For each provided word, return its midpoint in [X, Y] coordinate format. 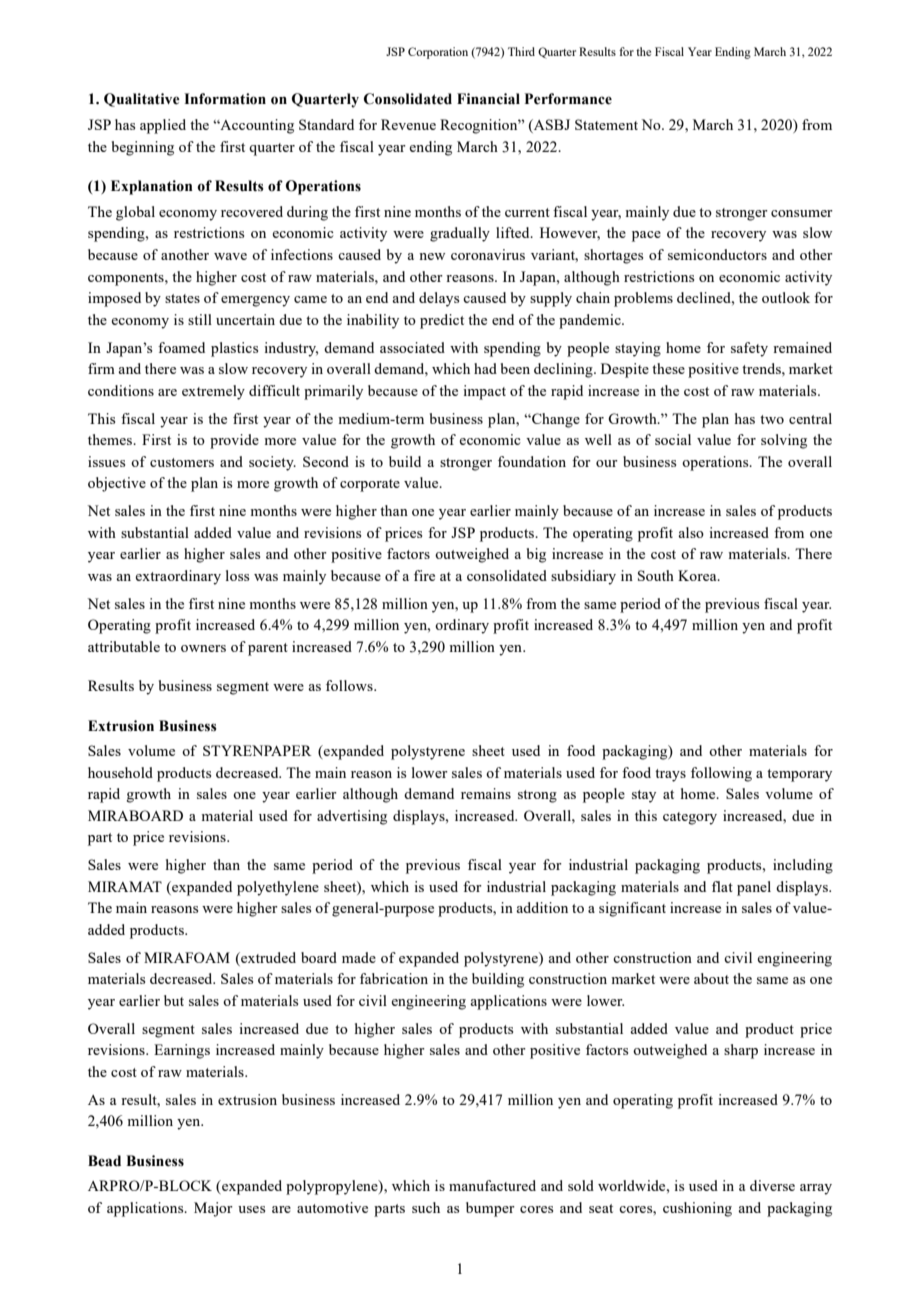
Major [213, 1209]
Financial [488, 99]
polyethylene [278, 888]
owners [203, 648]
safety [749, 349]
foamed [181, 347]
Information [225, 99]
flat [722, 886]
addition [542, 907]
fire [424, 575]
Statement [606, 124]
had [485, 368]
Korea [698, 575]
